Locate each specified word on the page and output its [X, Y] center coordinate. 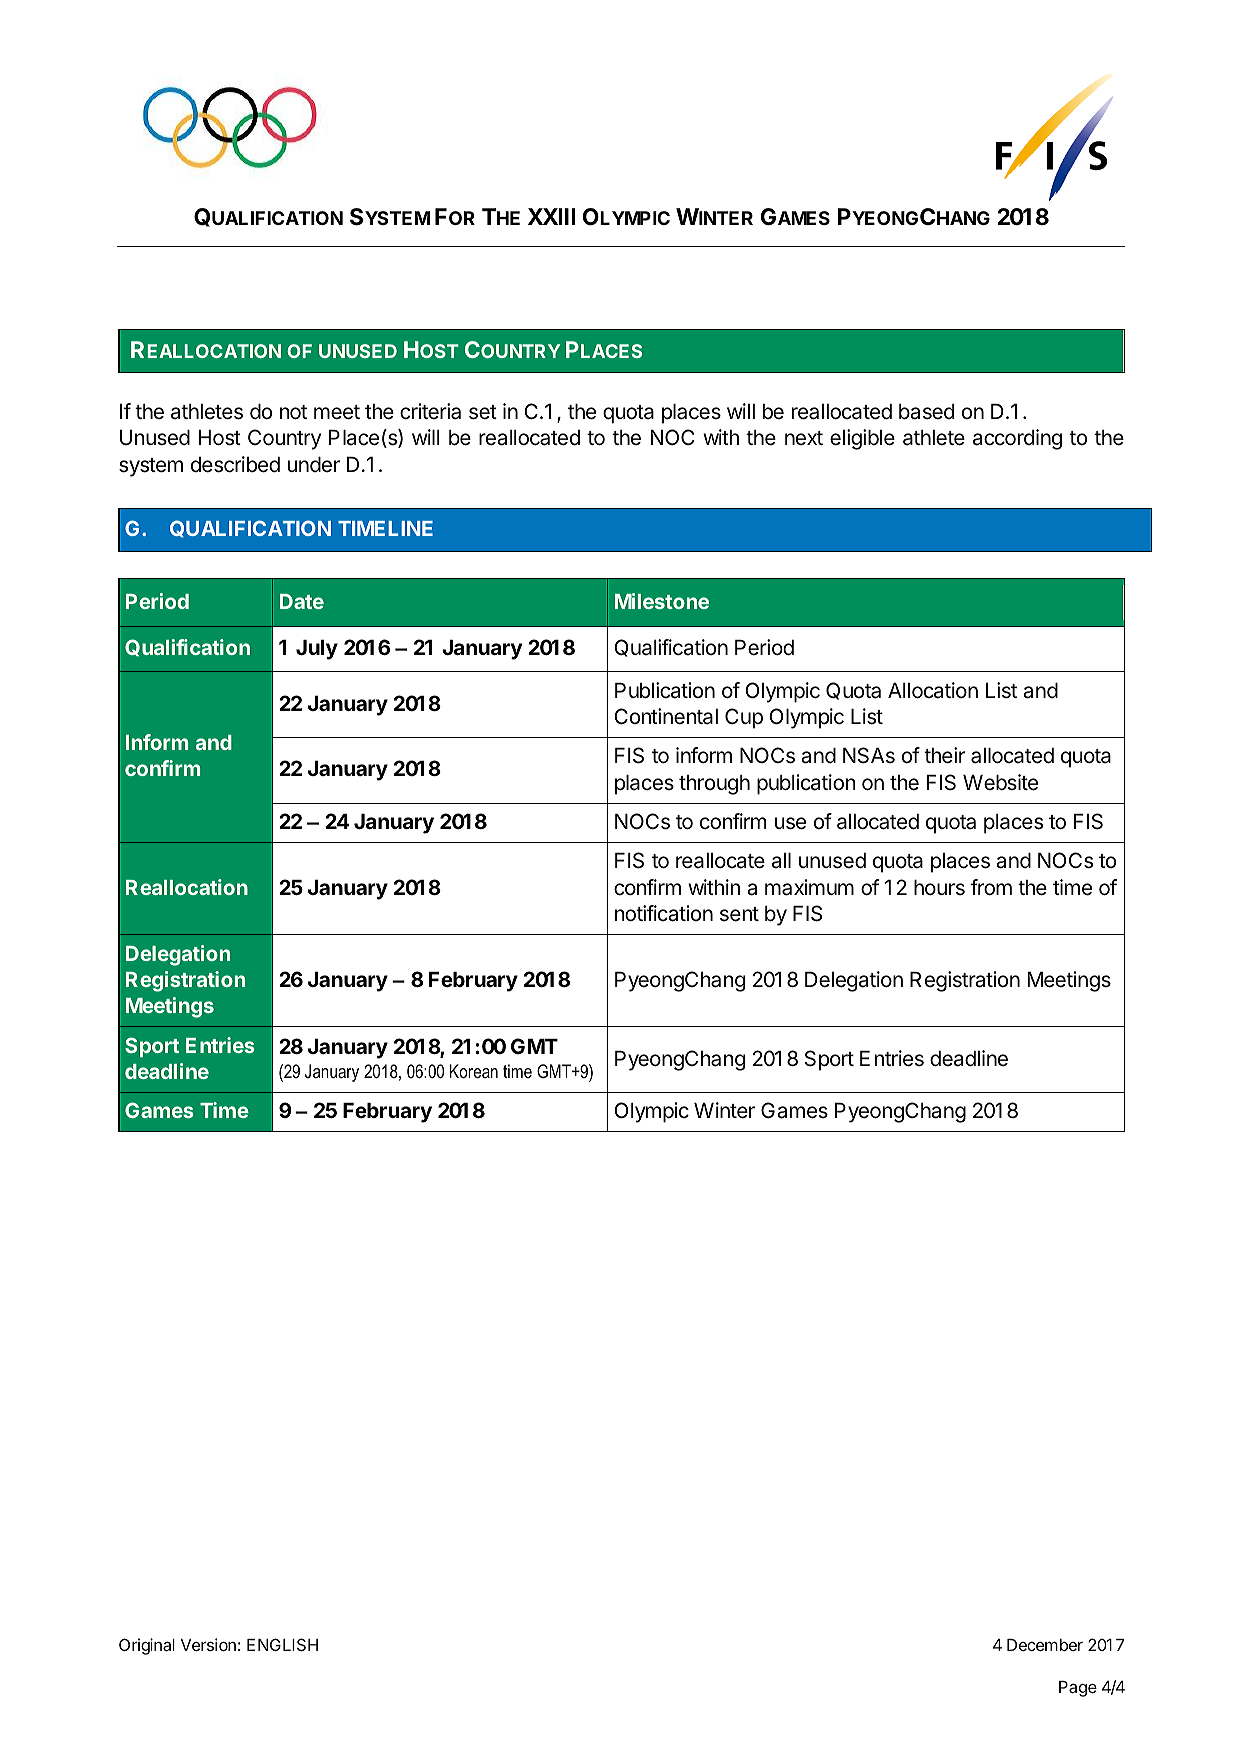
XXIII [551, 216]
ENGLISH [282, 1644]
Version [208, 1644]
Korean [474, 1071]
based [926, 412]
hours [939, 888]
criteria [430, 411]
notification [664, 913]
